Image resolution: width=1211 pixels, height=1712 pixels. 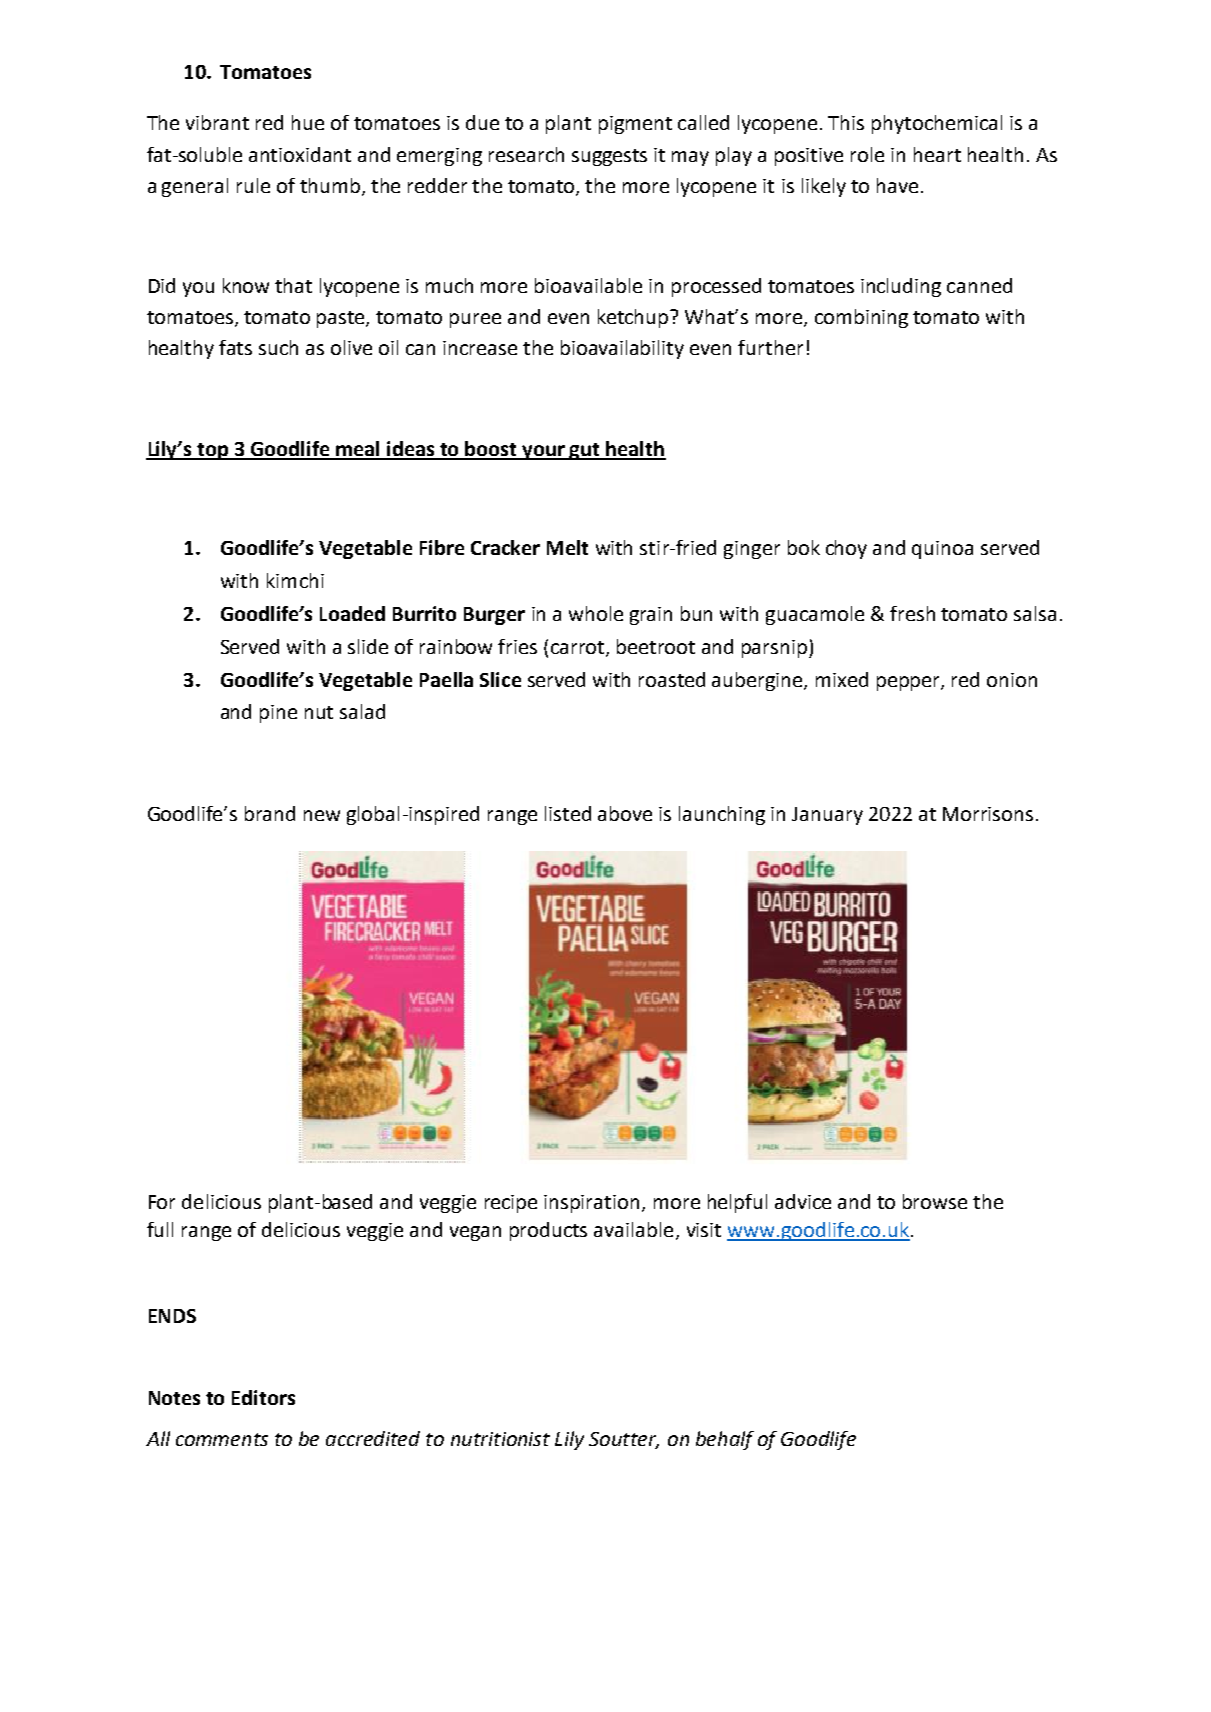 What do you see at coordinates (253, 185) in the page?
I see `rule` at bounding box center [253, 185].
